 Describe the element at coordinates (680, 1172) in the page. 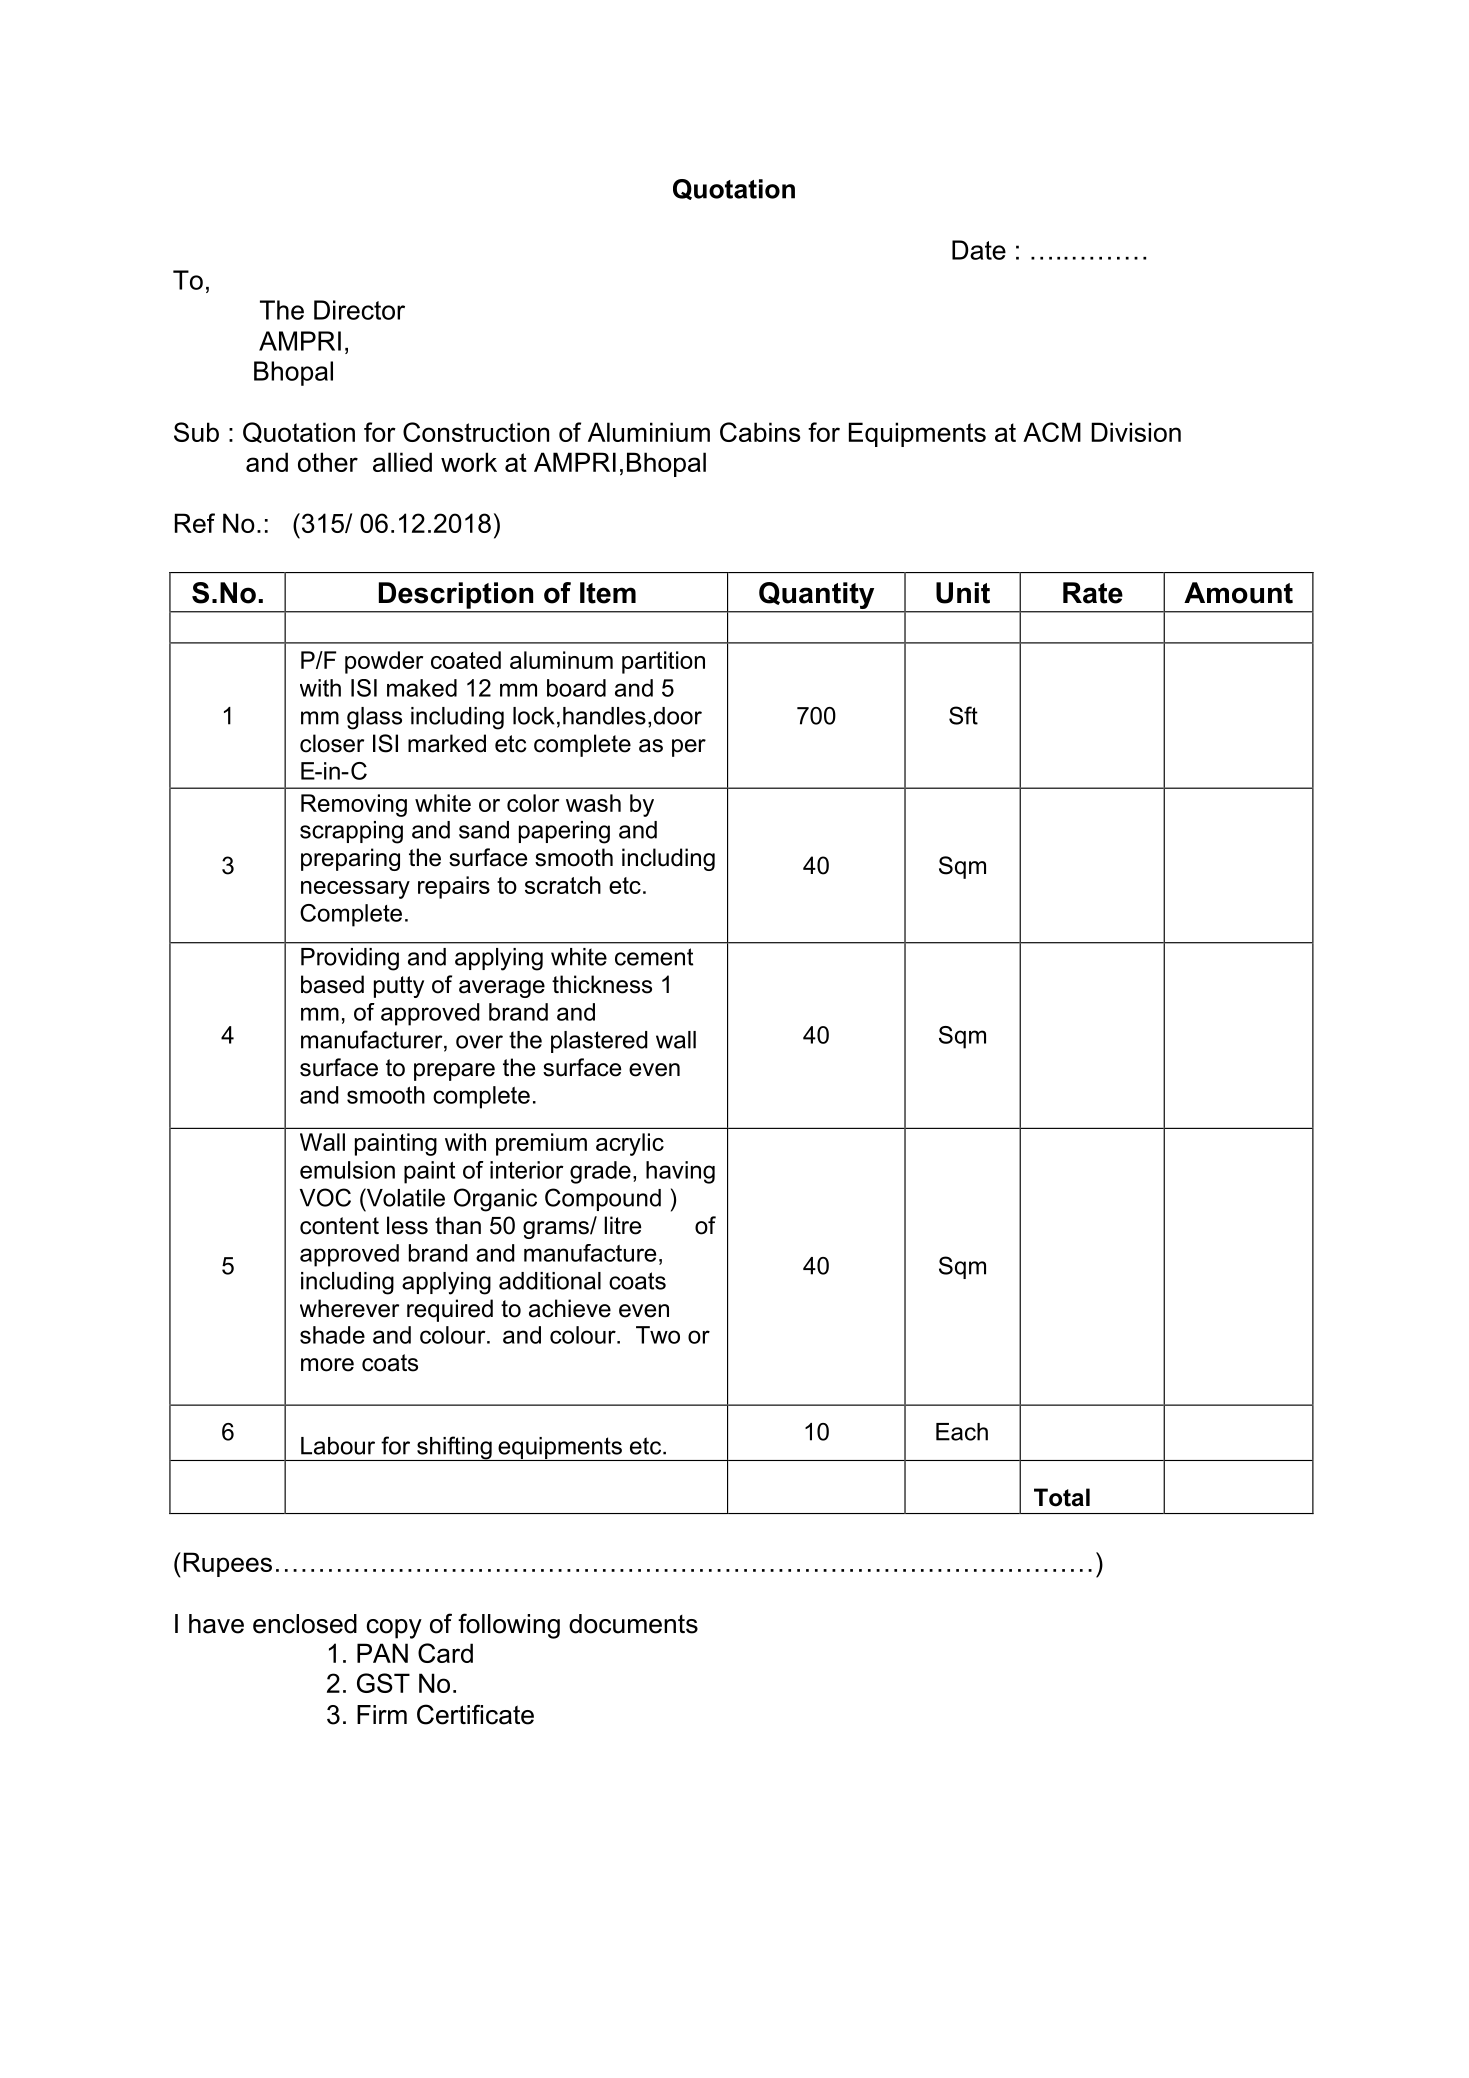

I see `having` at that location.
